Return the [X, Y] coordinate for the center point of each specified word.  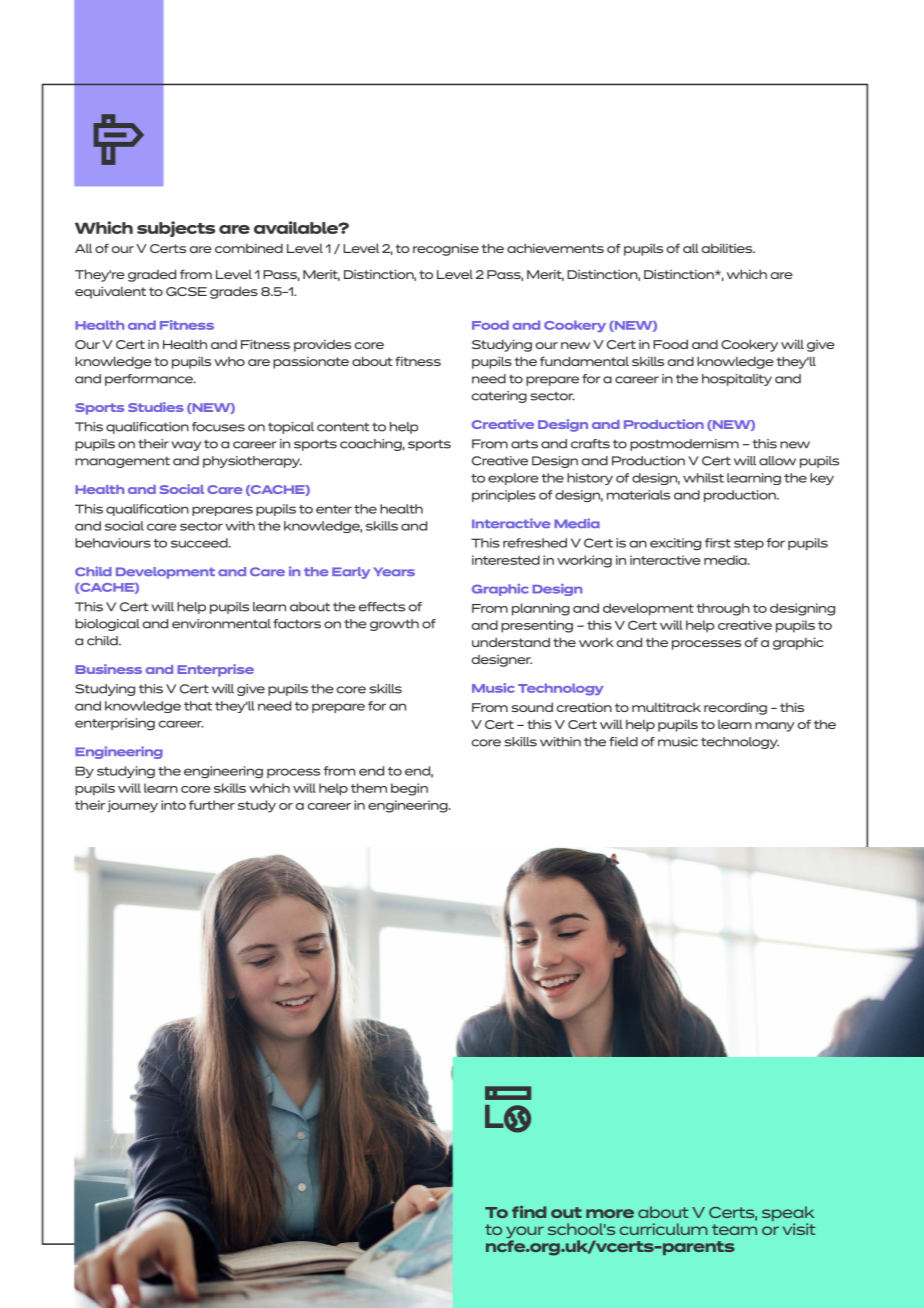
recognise [446, 249]
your [525, 1233]
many [775, 727]
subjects [176, 229]
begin [409, 789]
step [749, 544]
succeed [200, 543]
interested [506, 560]
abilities [728, 248]
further [212, 805]
